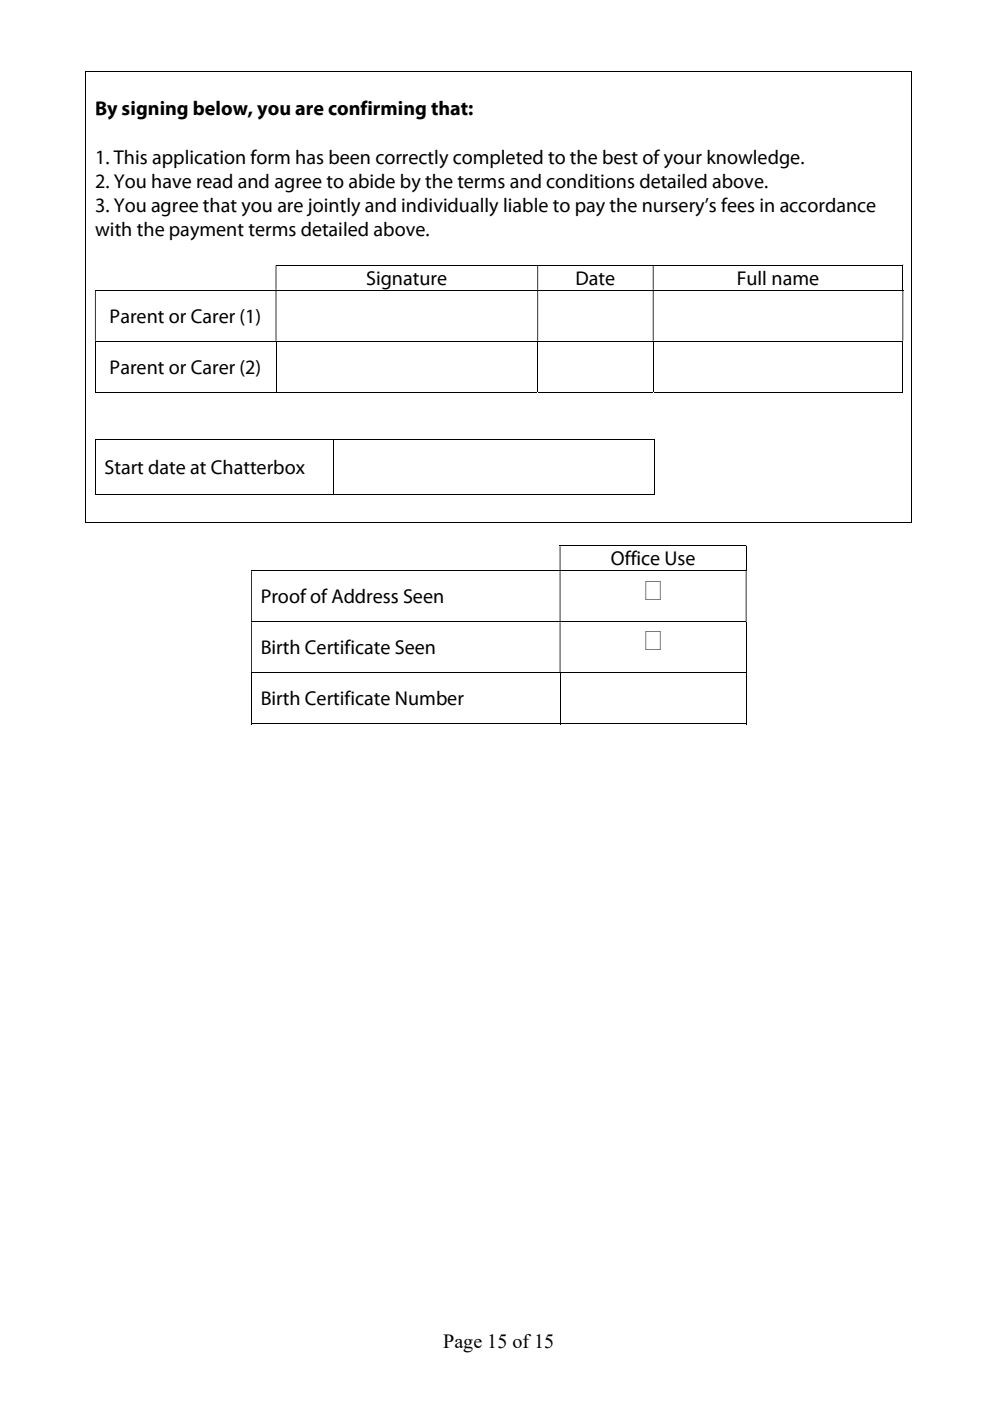 This screenshot has width=998, height=1412. I want to click on completed, so click(498, 159).
